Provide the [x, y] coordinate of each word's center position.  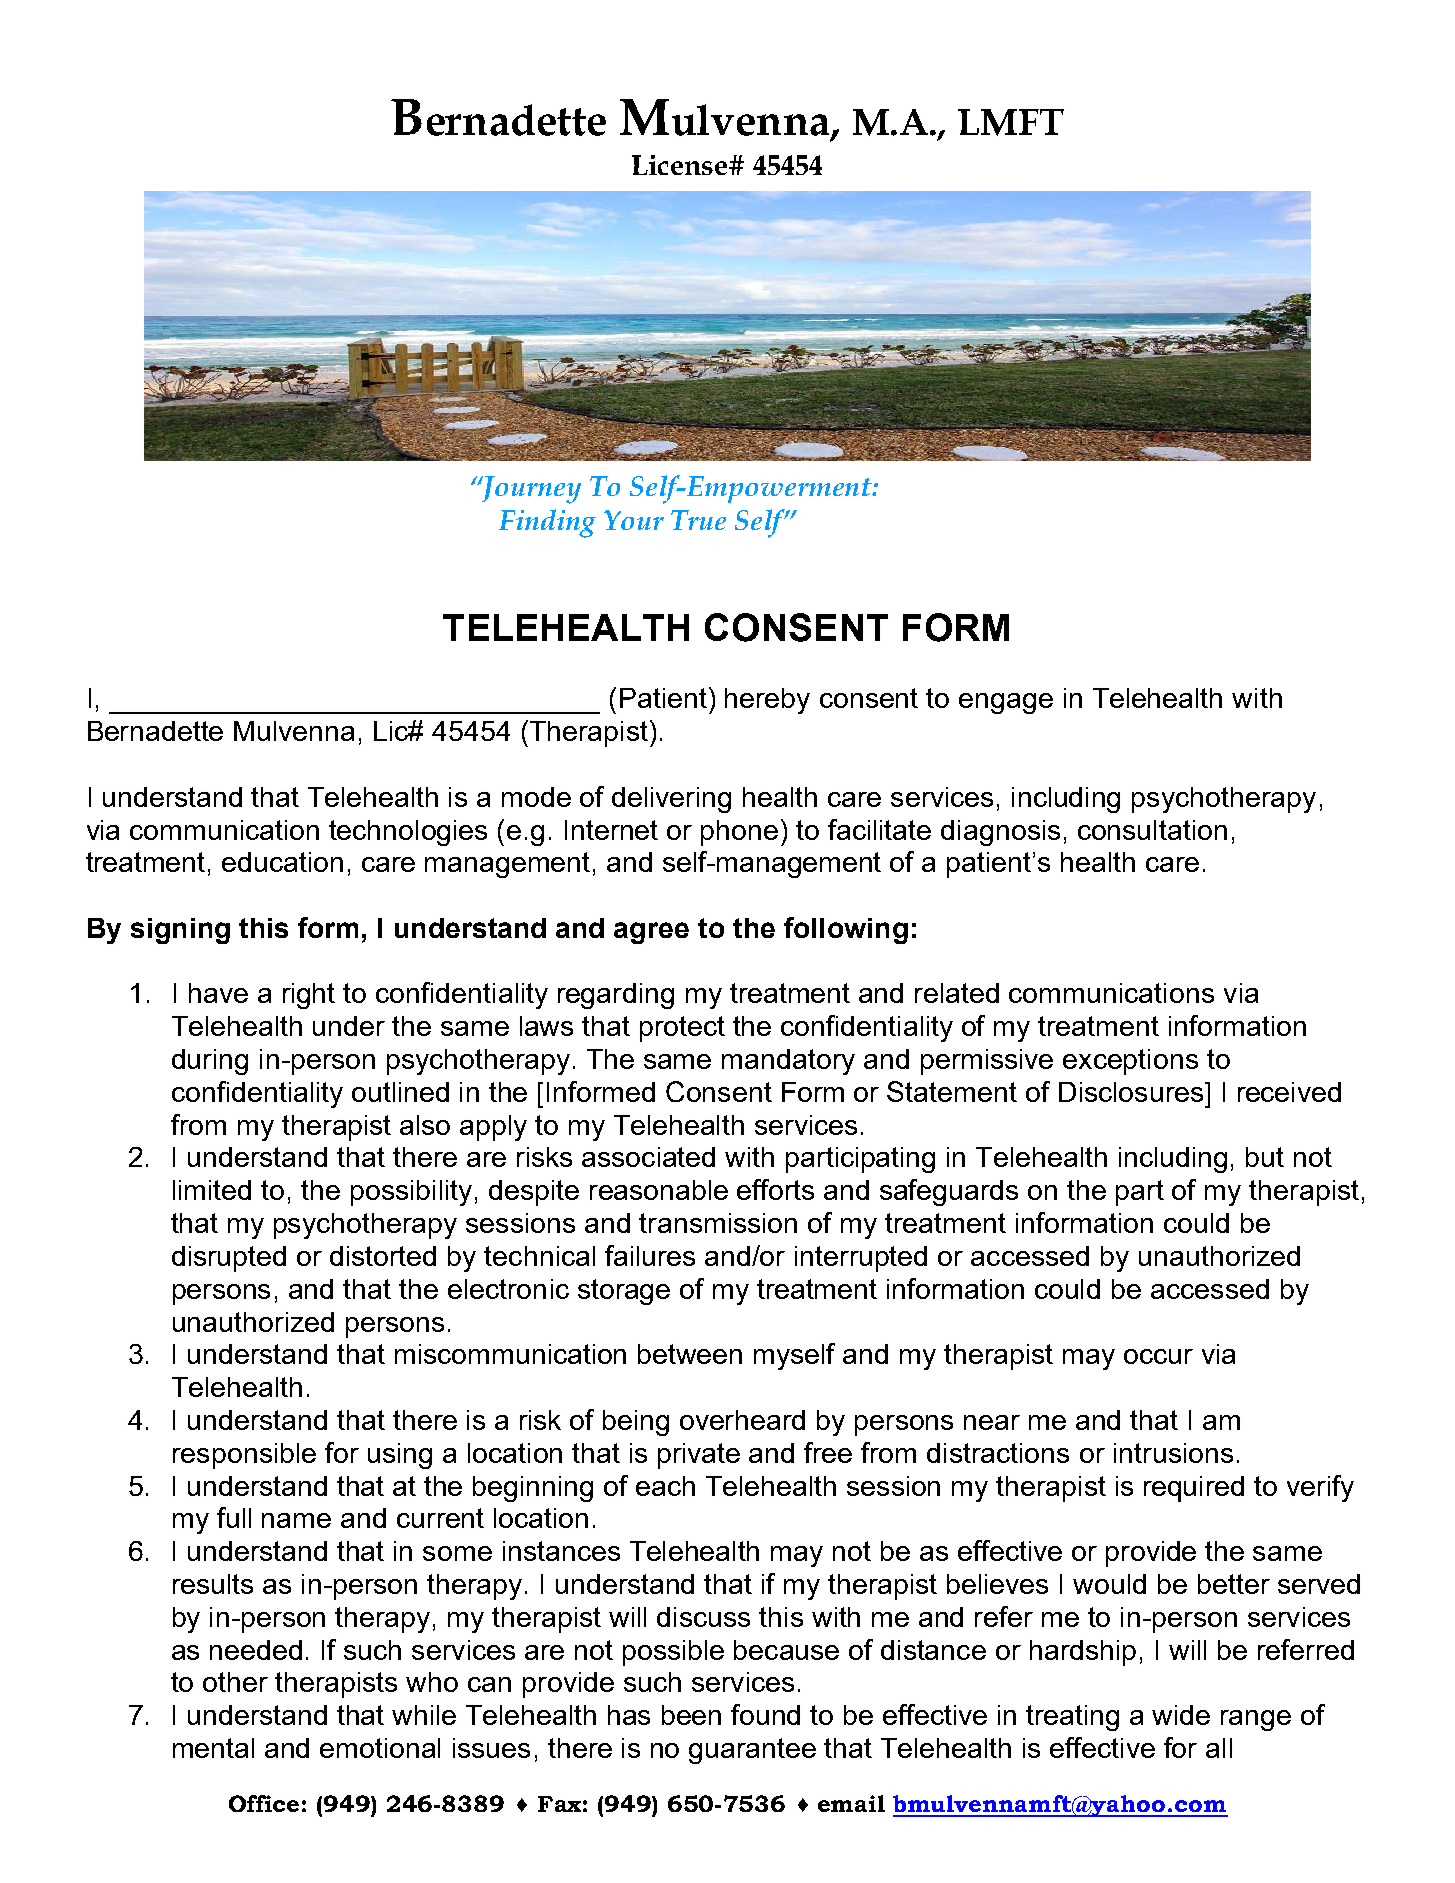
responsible [244, 1456]
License [681, 165]
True [698, 520]
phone [739, 833]
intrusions [1173, 1453]
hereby [767, 701]
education [282, 862]
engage [1006, 703]
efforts [775, 1189]
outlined [400, 1092]
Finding [547, 523]
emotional [380, 1748]
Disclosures [1132, 1092]
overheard [742, 1420]
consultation [1152, 830]
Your [634, 520]
